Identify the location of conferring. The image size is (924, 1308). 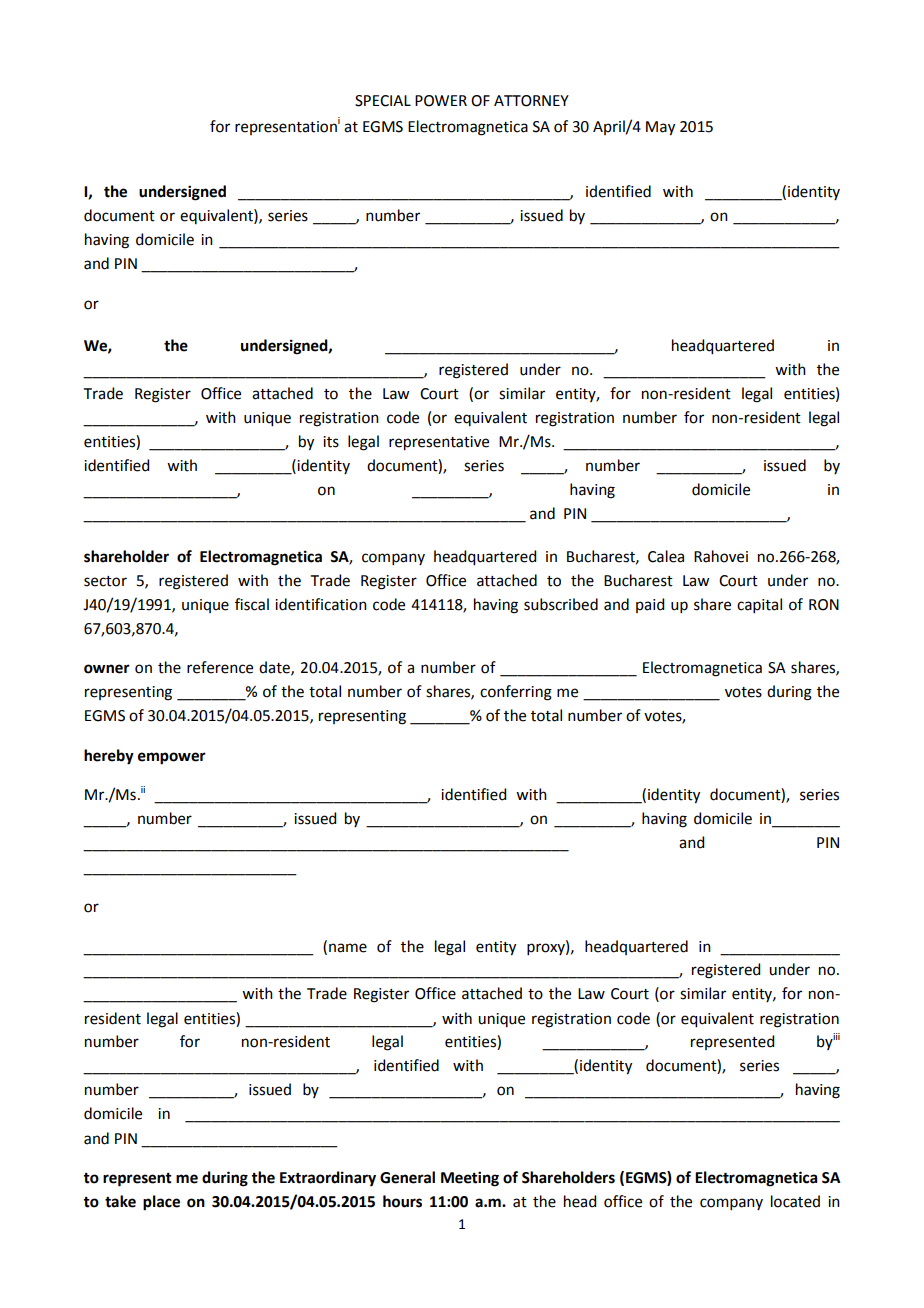
(516, 693).
